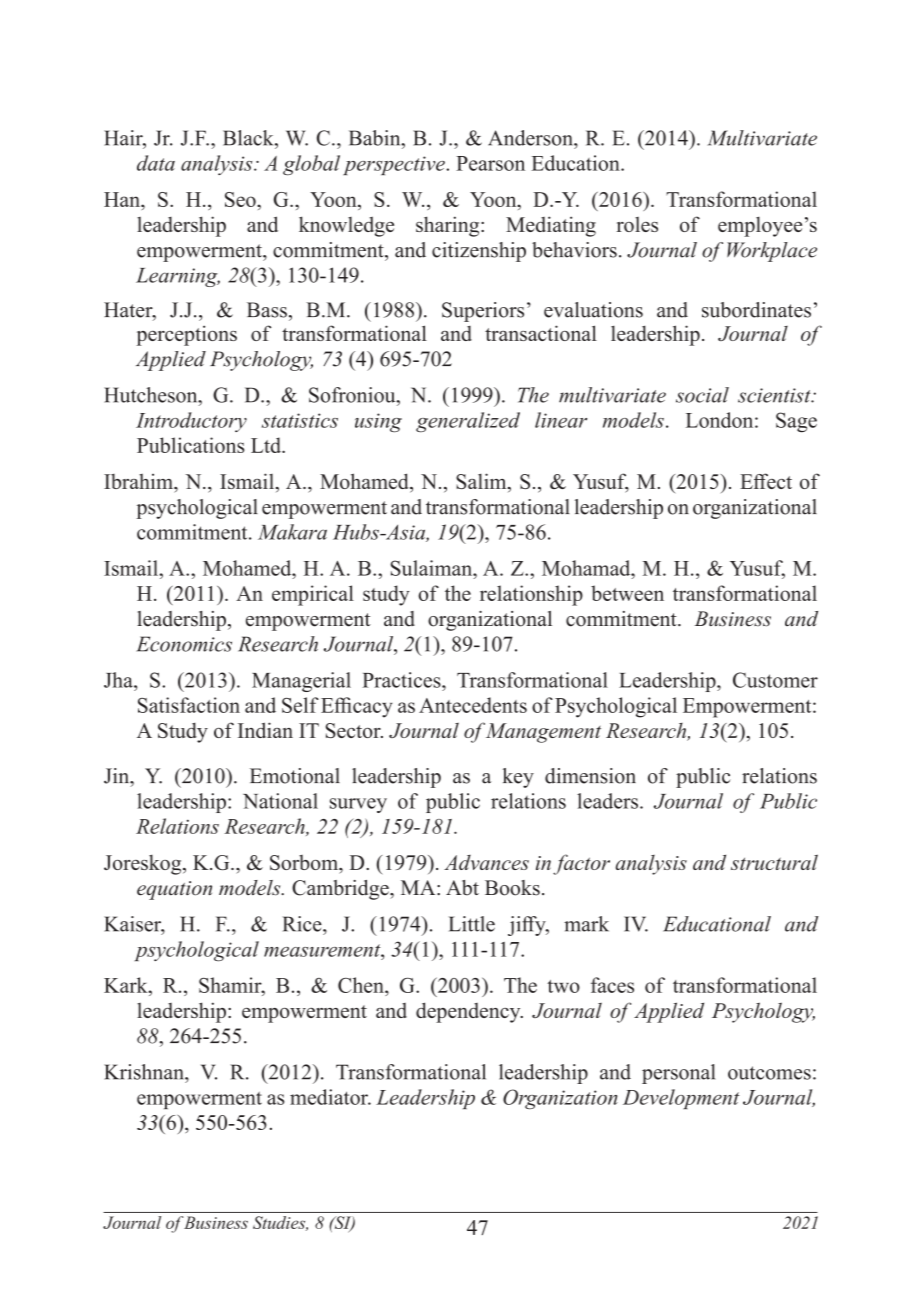  Describe the element at coordinates (490, 163) in the screenshot. I see `Pearson` at that location.
